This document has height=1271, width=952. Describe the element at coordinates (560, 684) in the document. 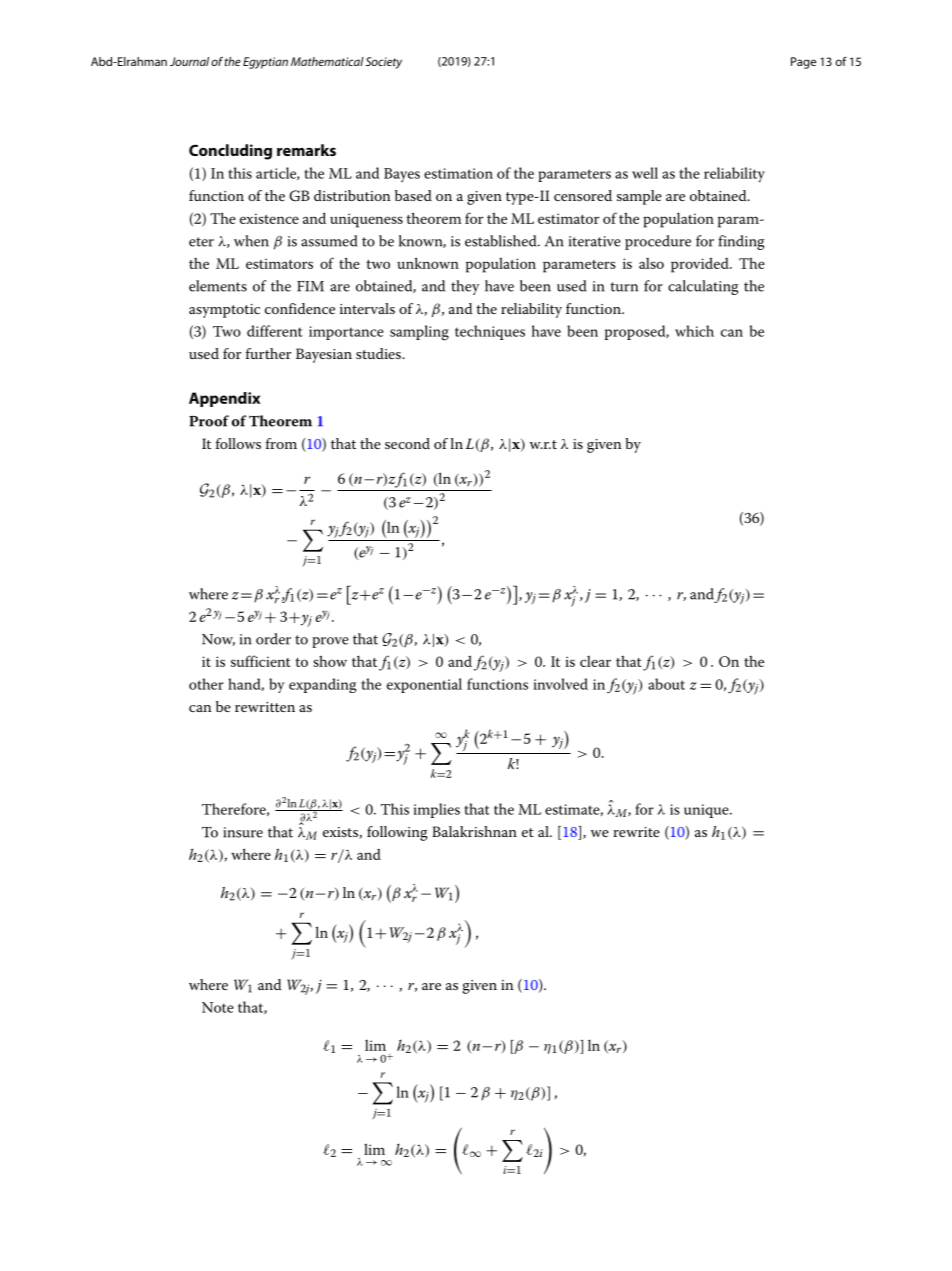

I see `involved` at that location.
